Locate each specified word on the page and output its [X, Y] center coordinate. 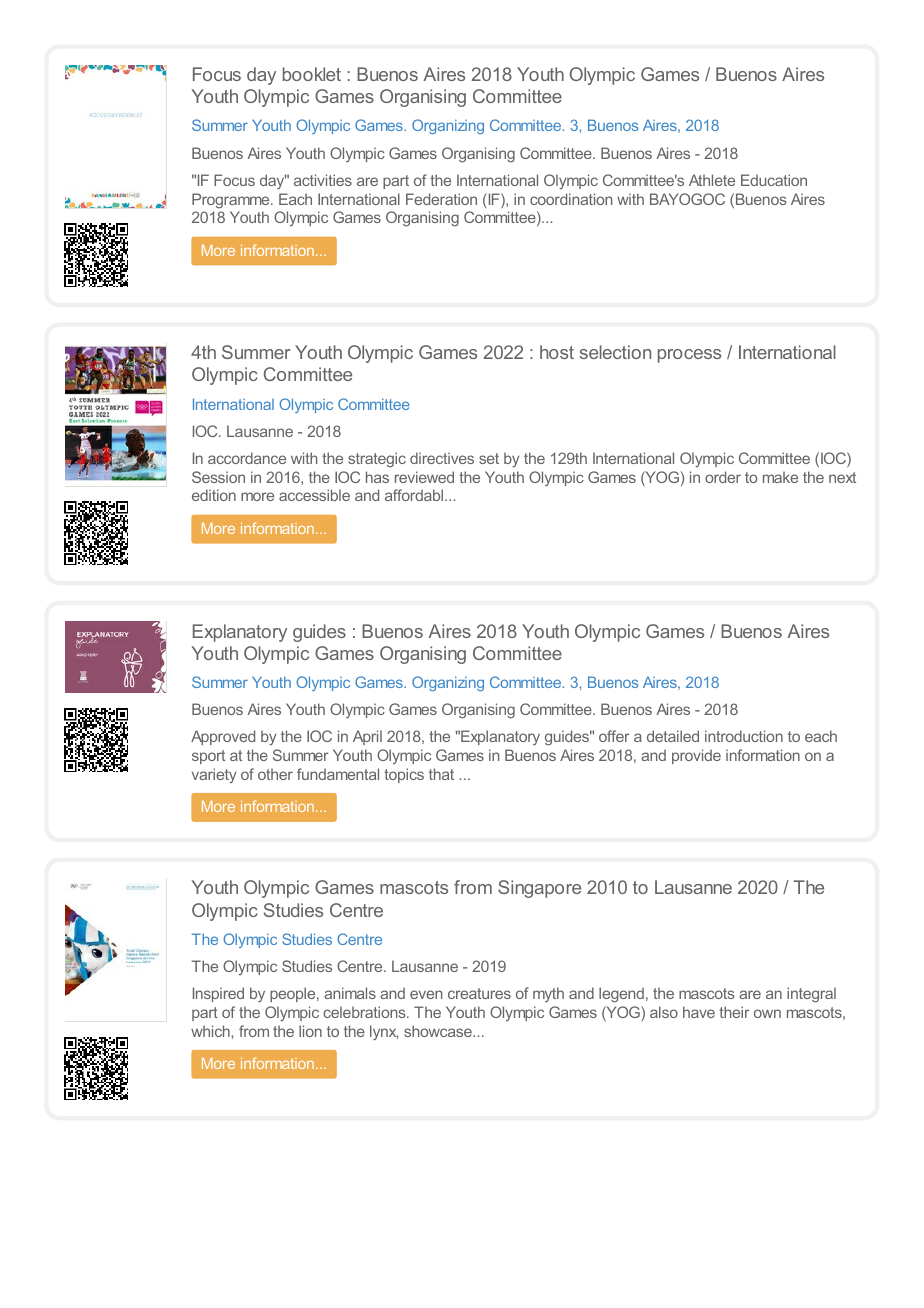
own [767, 1013]
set [489, 458]
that [441, 774]
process [689, 356]
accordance [247, 458]
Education [774, 180]
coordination [571, 199]
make [780, 477]
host [557, 352]
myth [548, 994]
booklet [312, 74]
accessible [314, 495]
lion [310, 1031]
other [275, 774]
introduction [744, 736]
